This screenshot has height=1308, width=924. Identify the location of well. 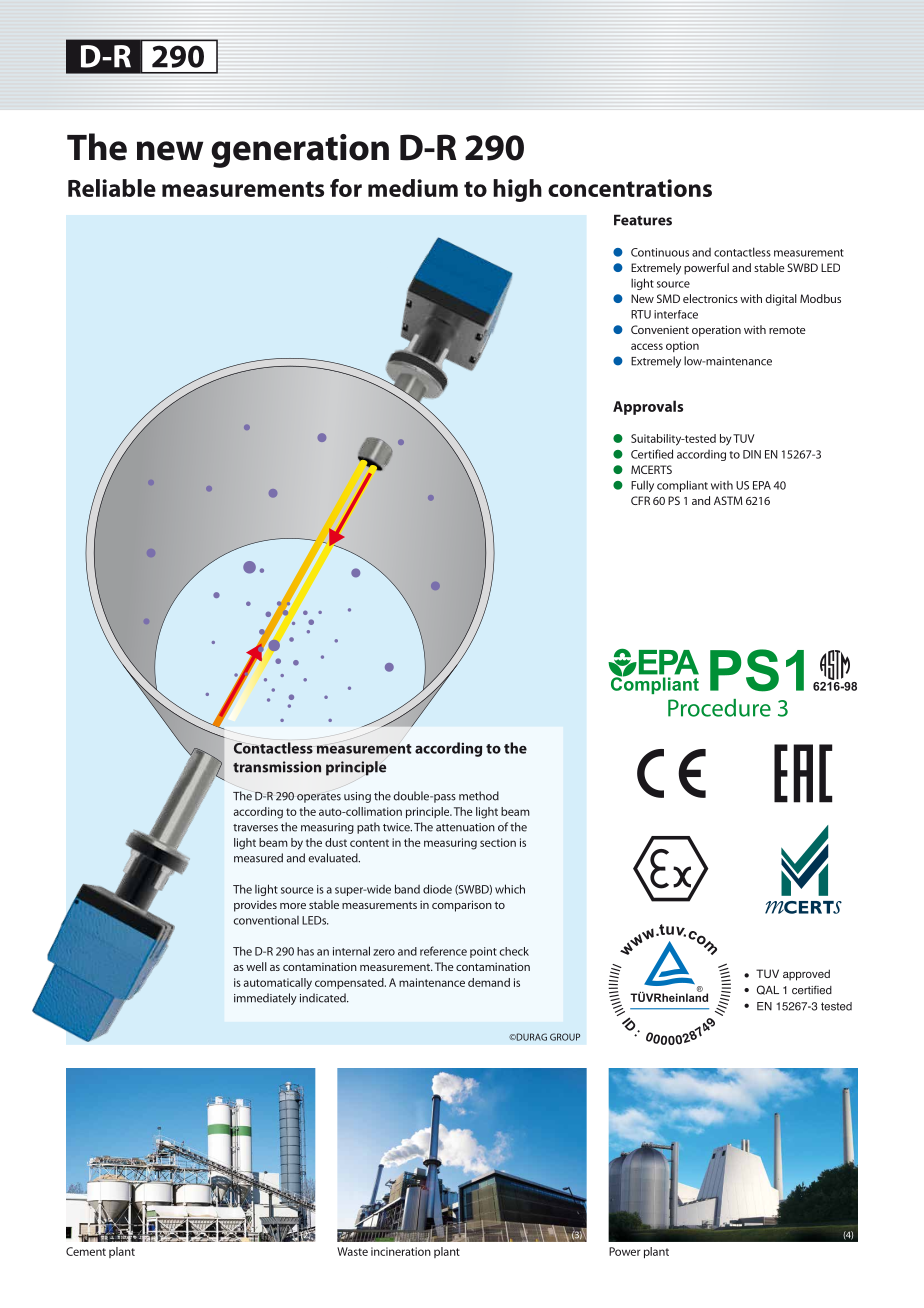
(256, 966).
